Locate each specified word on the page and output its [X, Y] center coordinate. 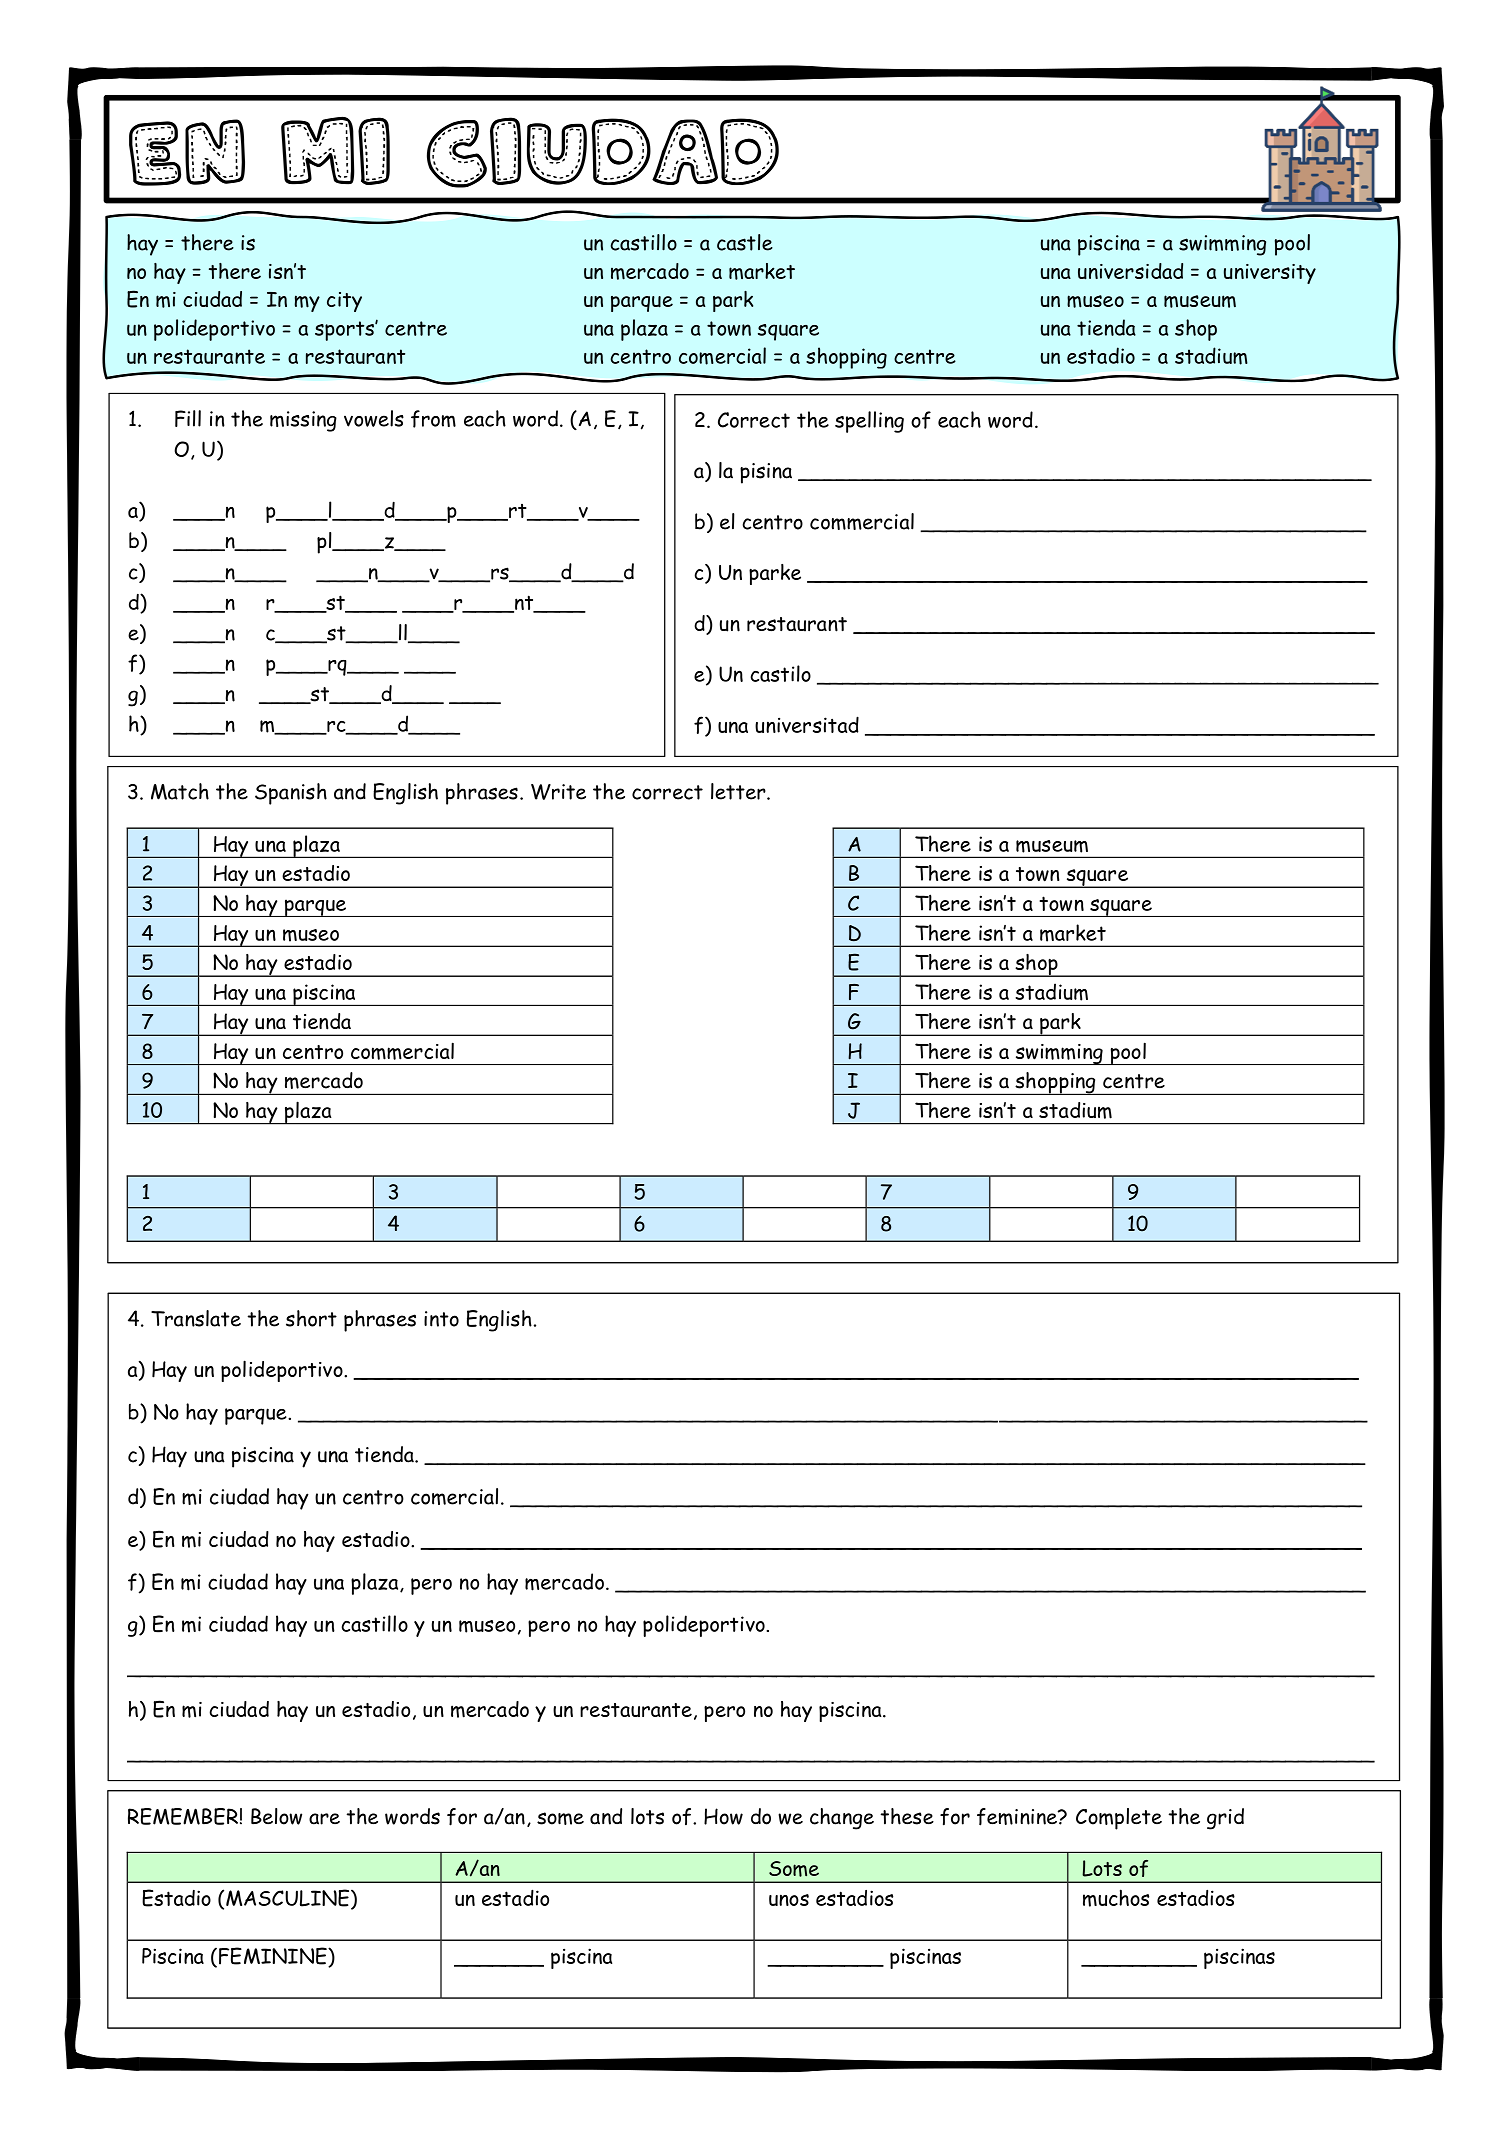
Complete [1119, 1819]
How [723, 1816]
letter [739, 791]
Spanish [291, 794]
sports [345, 331]
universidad [1130, 271]
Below [276, 1816]
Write [558, 792]
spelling [869, 422]
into [441, 1319]
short [311, 1318]
